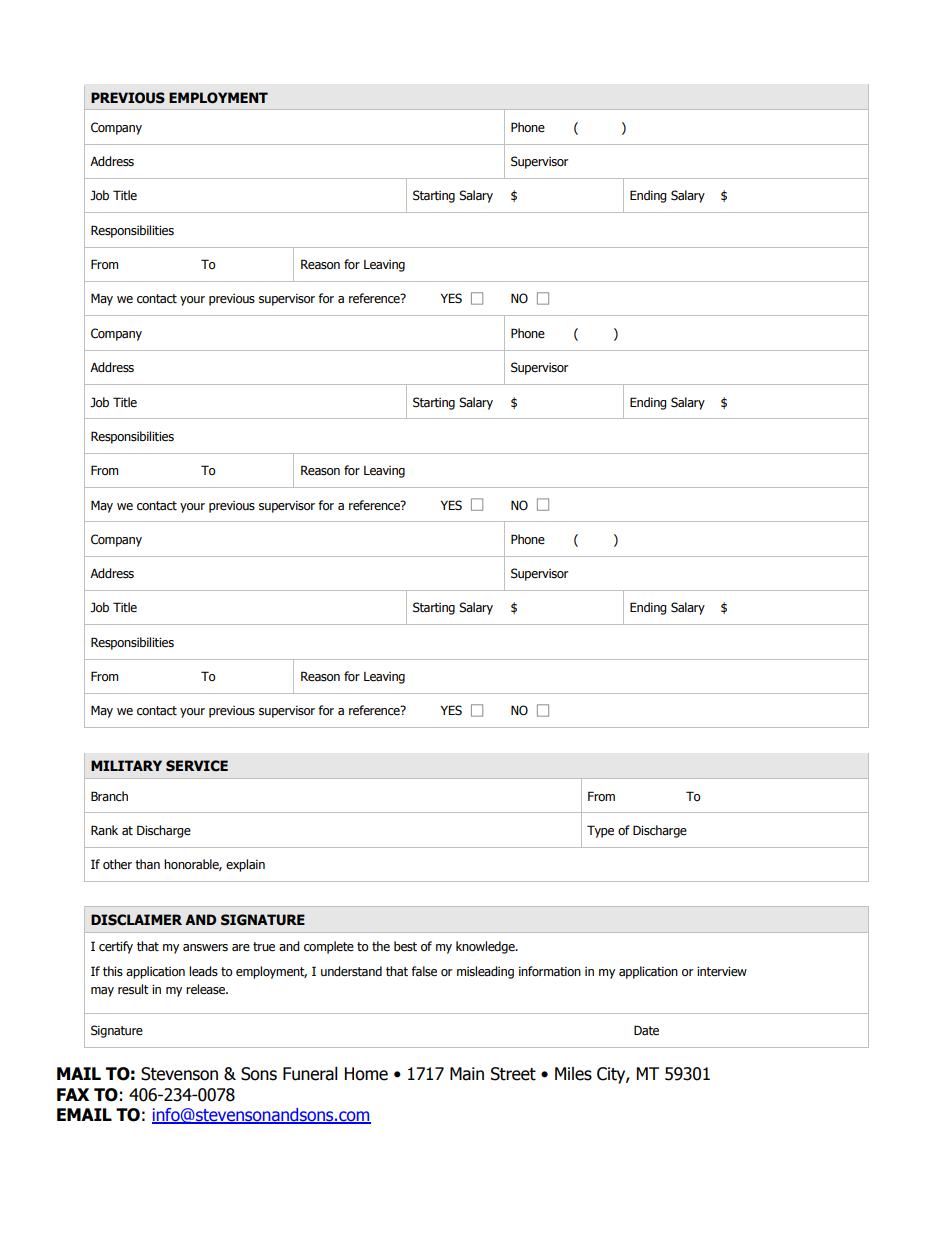  Describe the element at coordinates (73, 1094) in the page. I see `FAX` at that location.
